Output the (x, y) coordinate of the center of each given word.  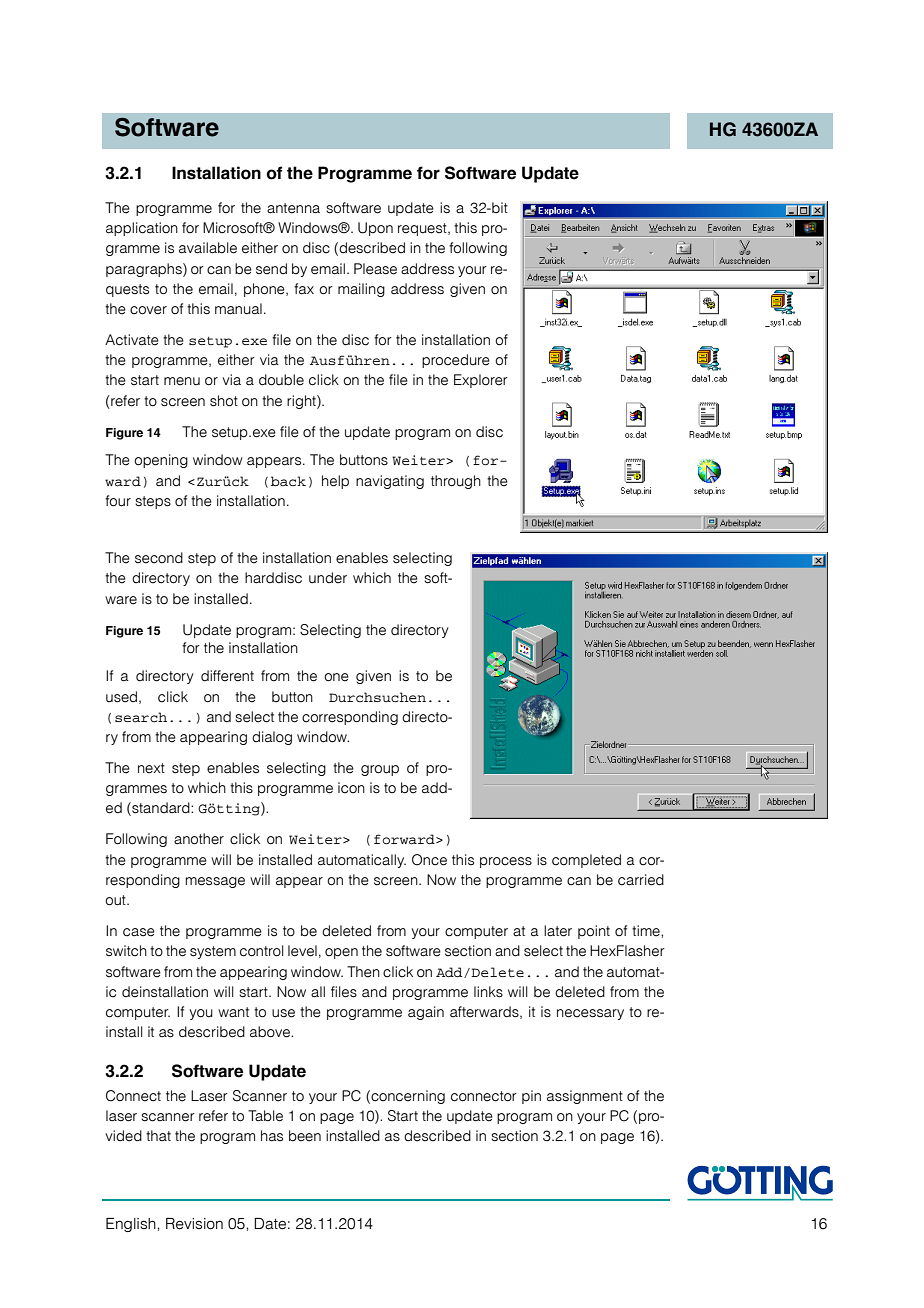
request (423, 229)
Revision (194, 1224)
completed (586, 861)
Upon (375, 229)
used (123, 697)
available (208, 248)
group (380, 770)
